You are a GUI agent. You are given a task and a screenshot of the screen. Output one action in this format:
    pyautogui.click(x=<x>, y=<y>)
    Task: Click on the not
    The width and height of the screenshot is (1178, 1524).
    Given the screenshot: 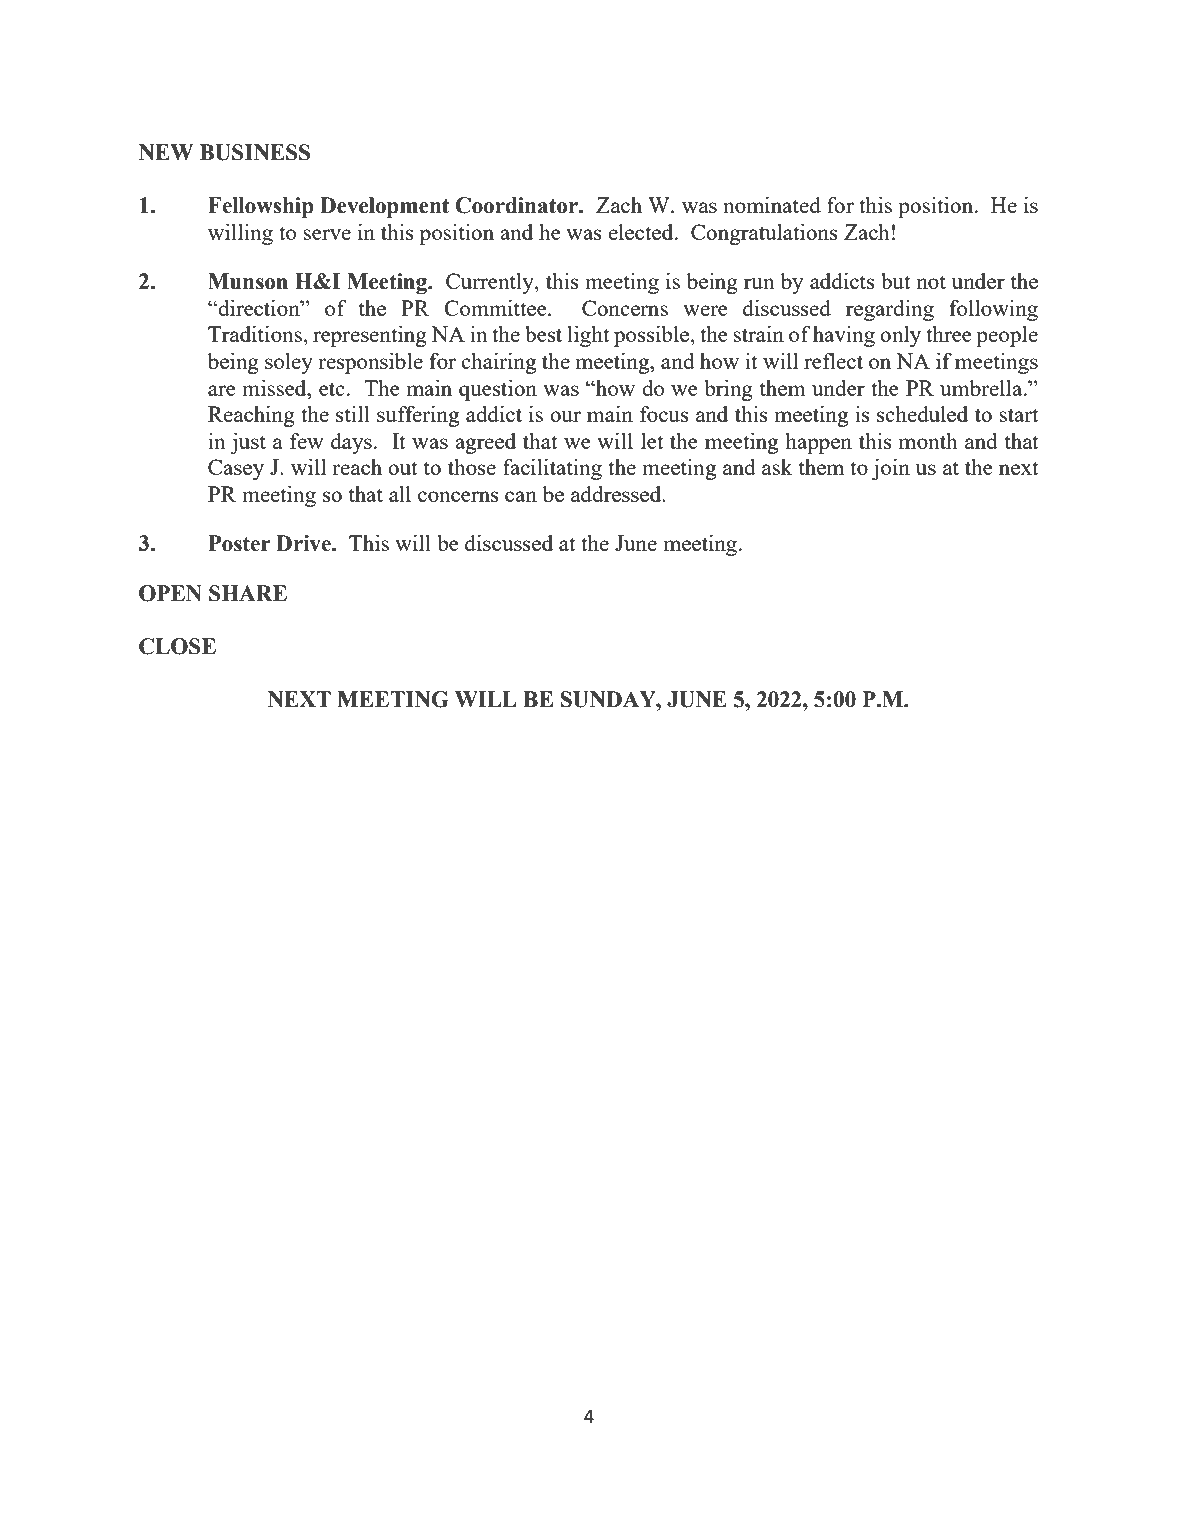 What is the action you would take?
    pyautogui.click(x=931, y=282)
